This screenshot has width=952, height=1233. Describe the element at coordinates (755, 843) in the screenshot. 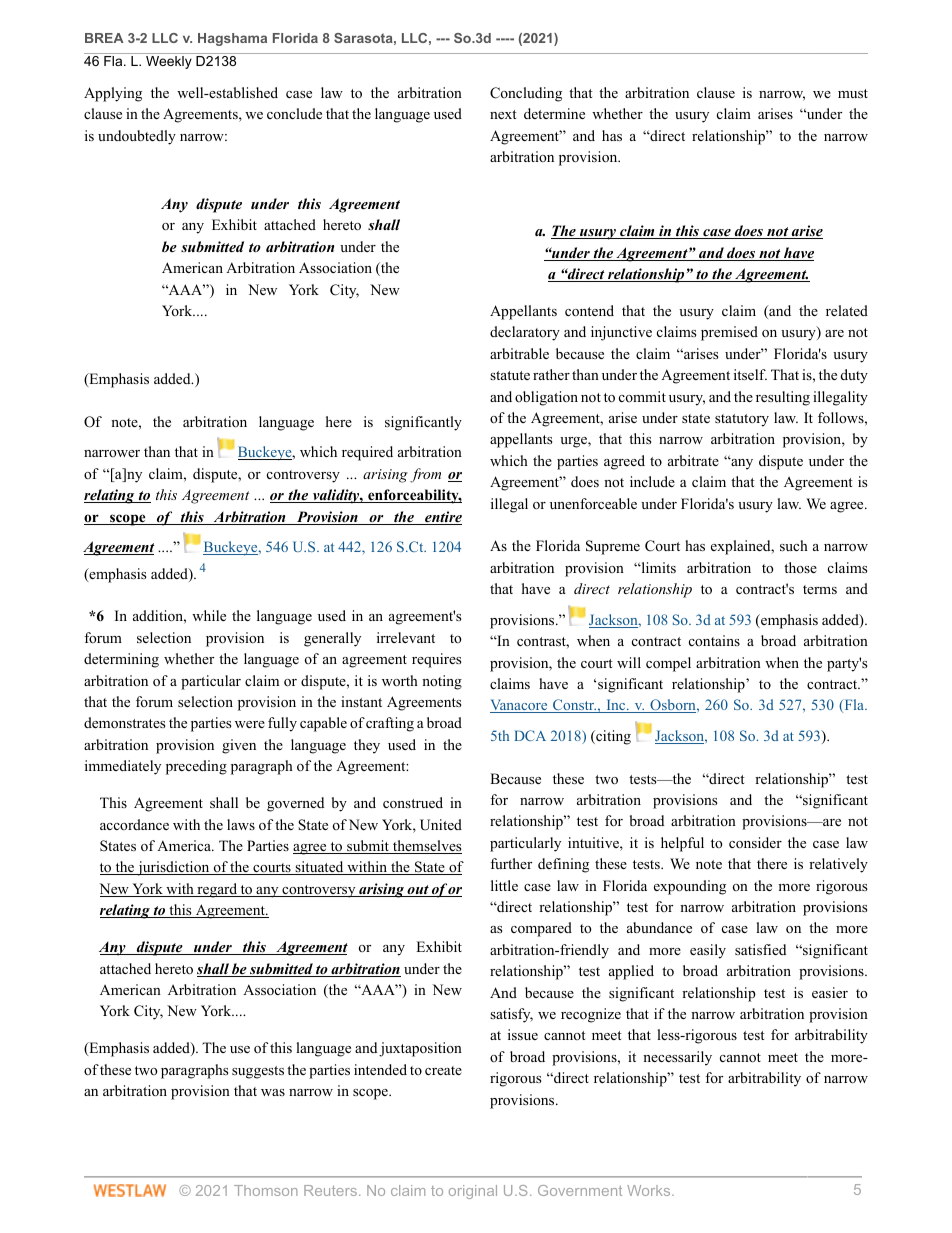

I see `consider` at that location.
